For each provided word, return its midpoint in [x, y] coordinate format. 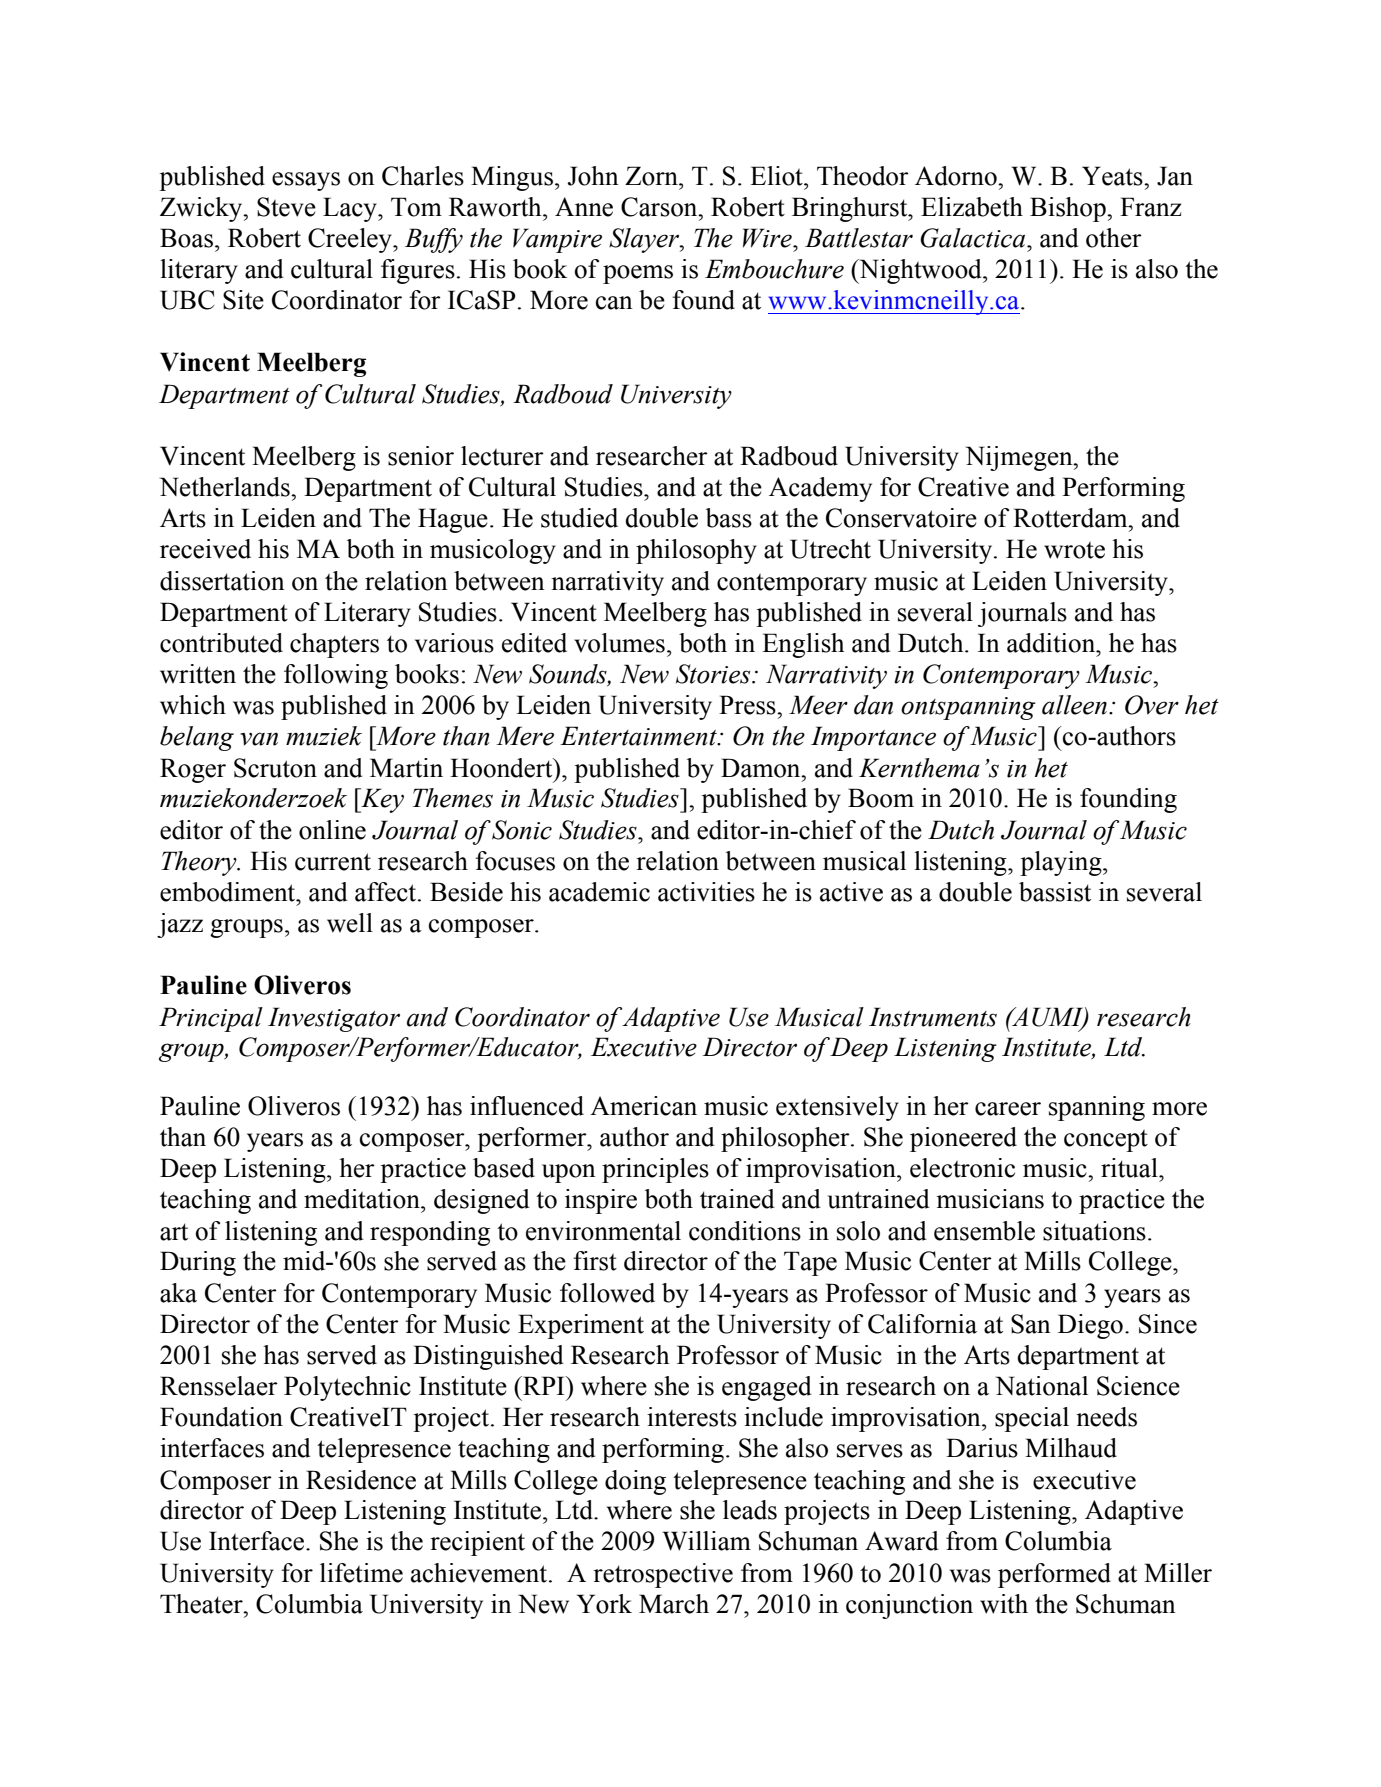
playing [1062, 863]
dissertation [222, 581]
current [333, 862]
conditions [745, 1231]
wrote [1074, 550]
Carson [660, 207]
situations [1094, 1231]
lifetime [361, 1573]
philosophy [696, 551]
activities [706, 892]
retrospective [663, 1575]
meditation [363, 1199]
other [1114, 238]
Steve [286, 207]
